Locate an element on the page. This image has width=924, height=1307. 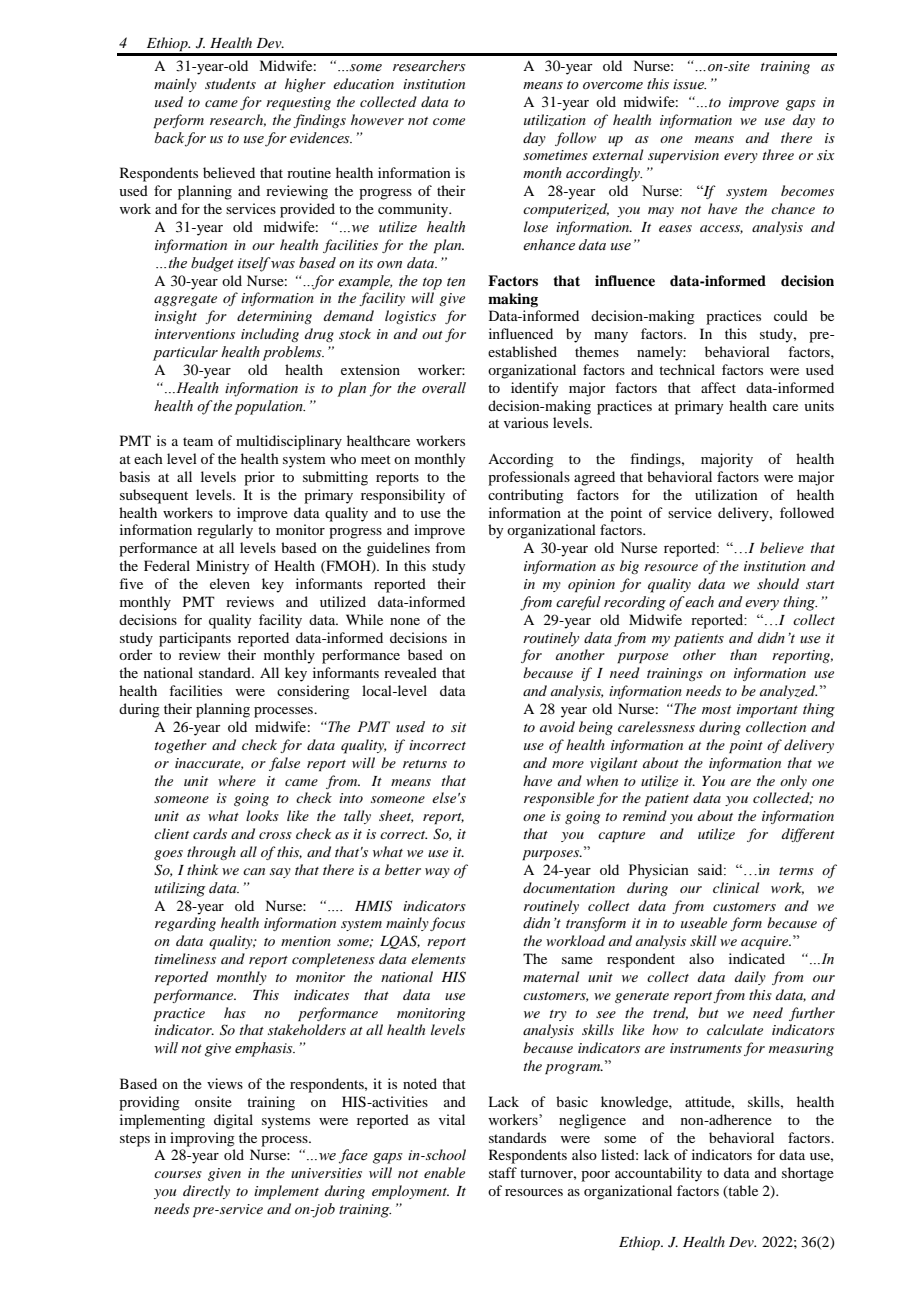
team is located at coordinates (198, 441).
